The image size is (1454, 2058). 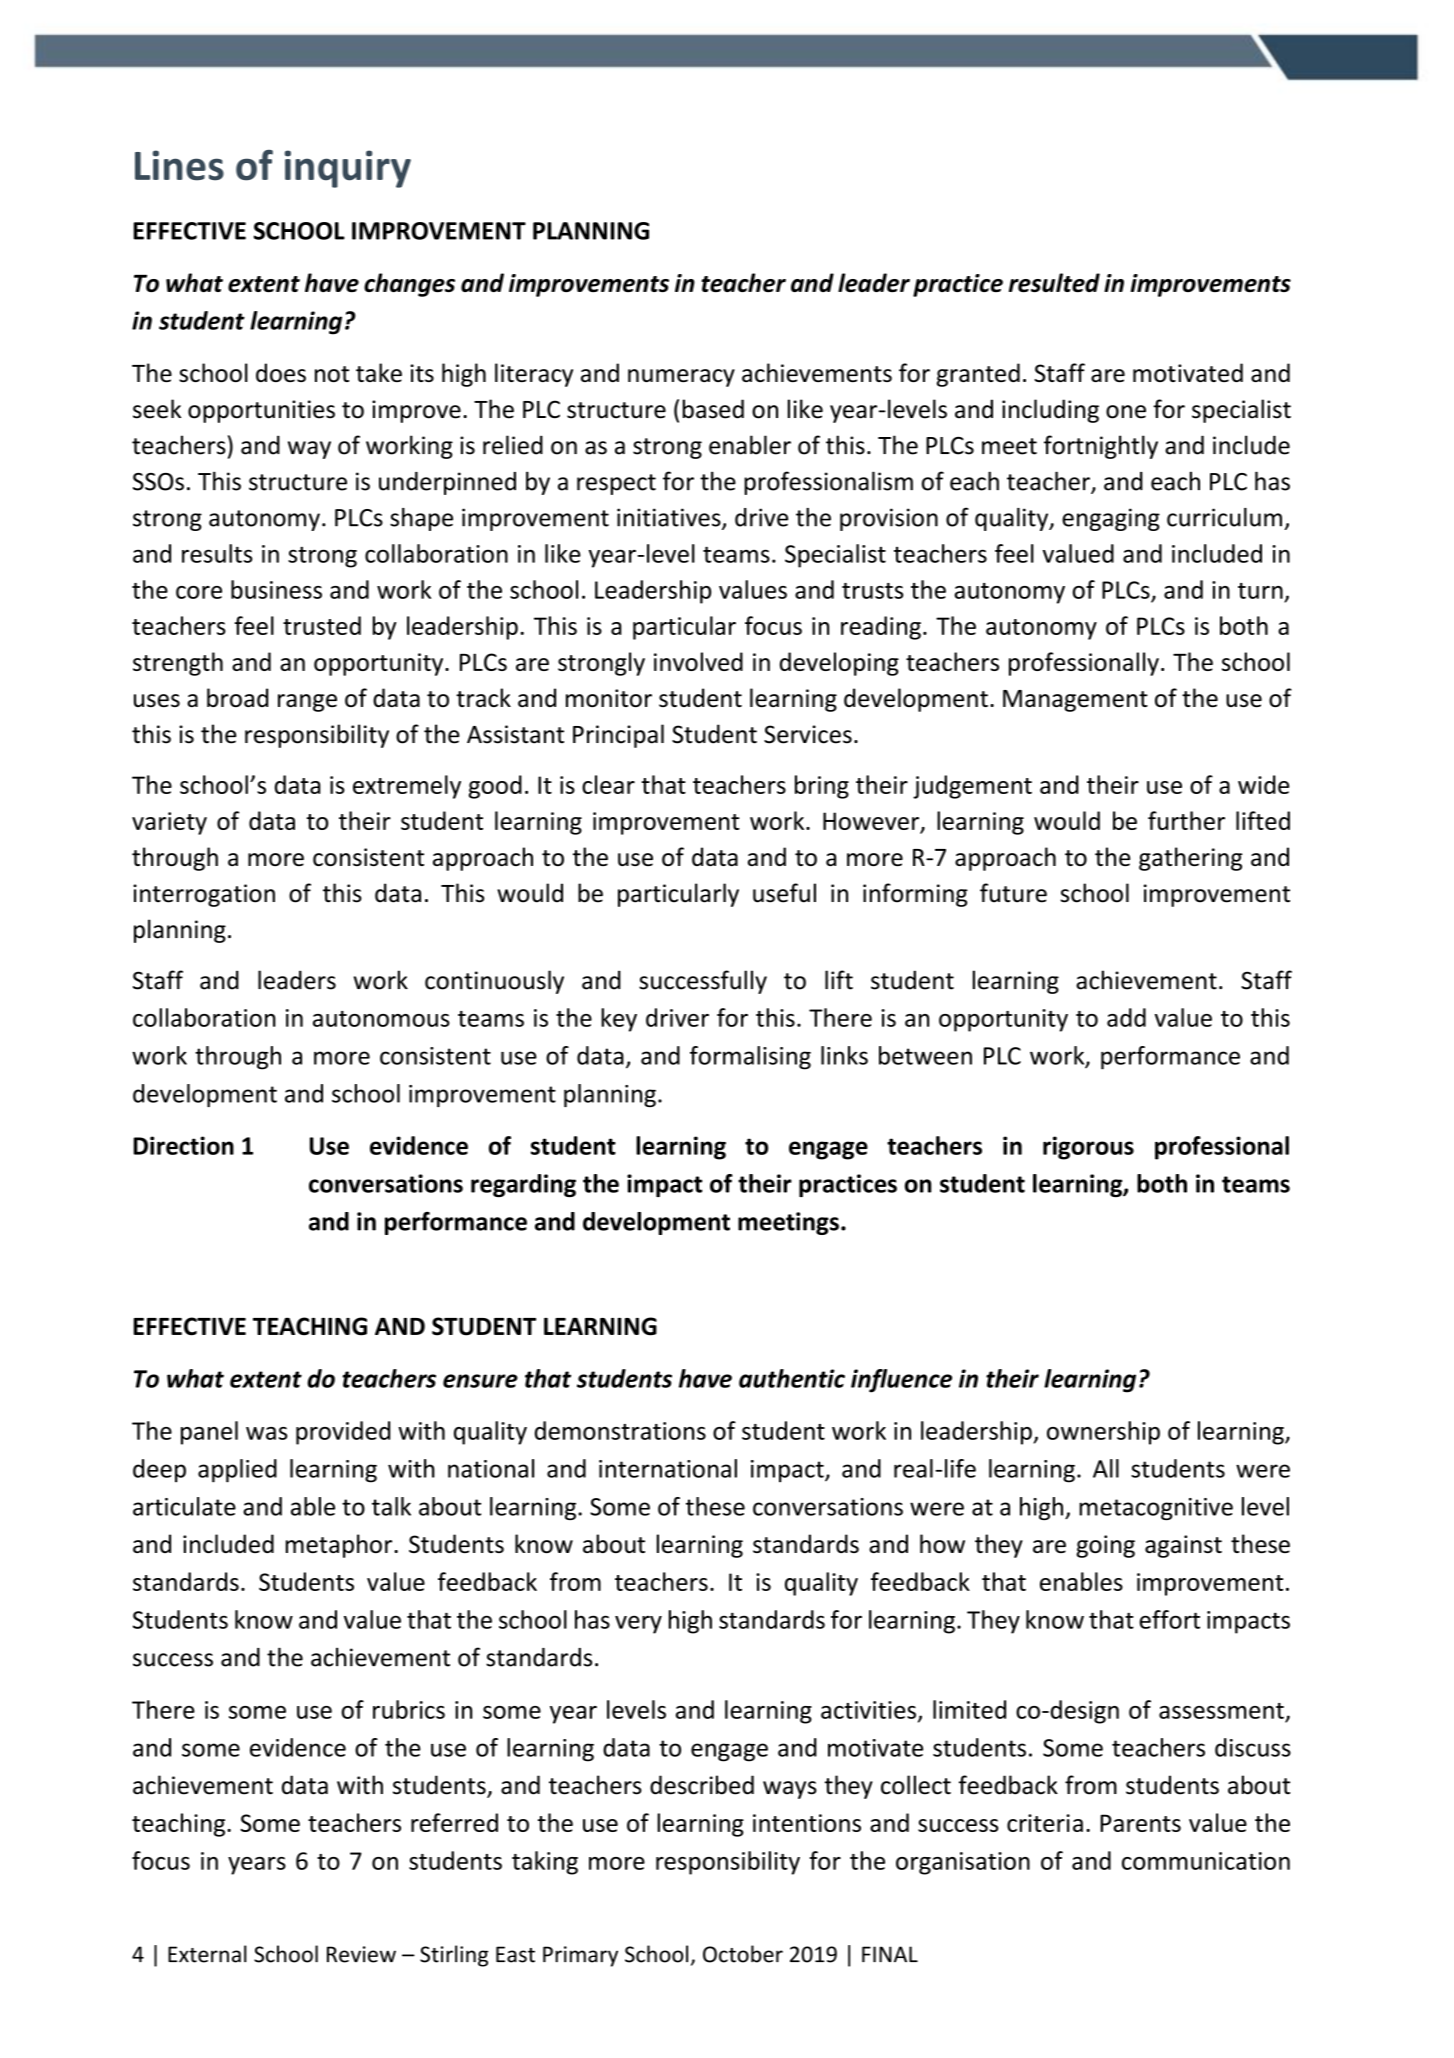 What do you see at coordinates (619, 1020) in the document?
I see `key` at bounding box center [619, 1020].
